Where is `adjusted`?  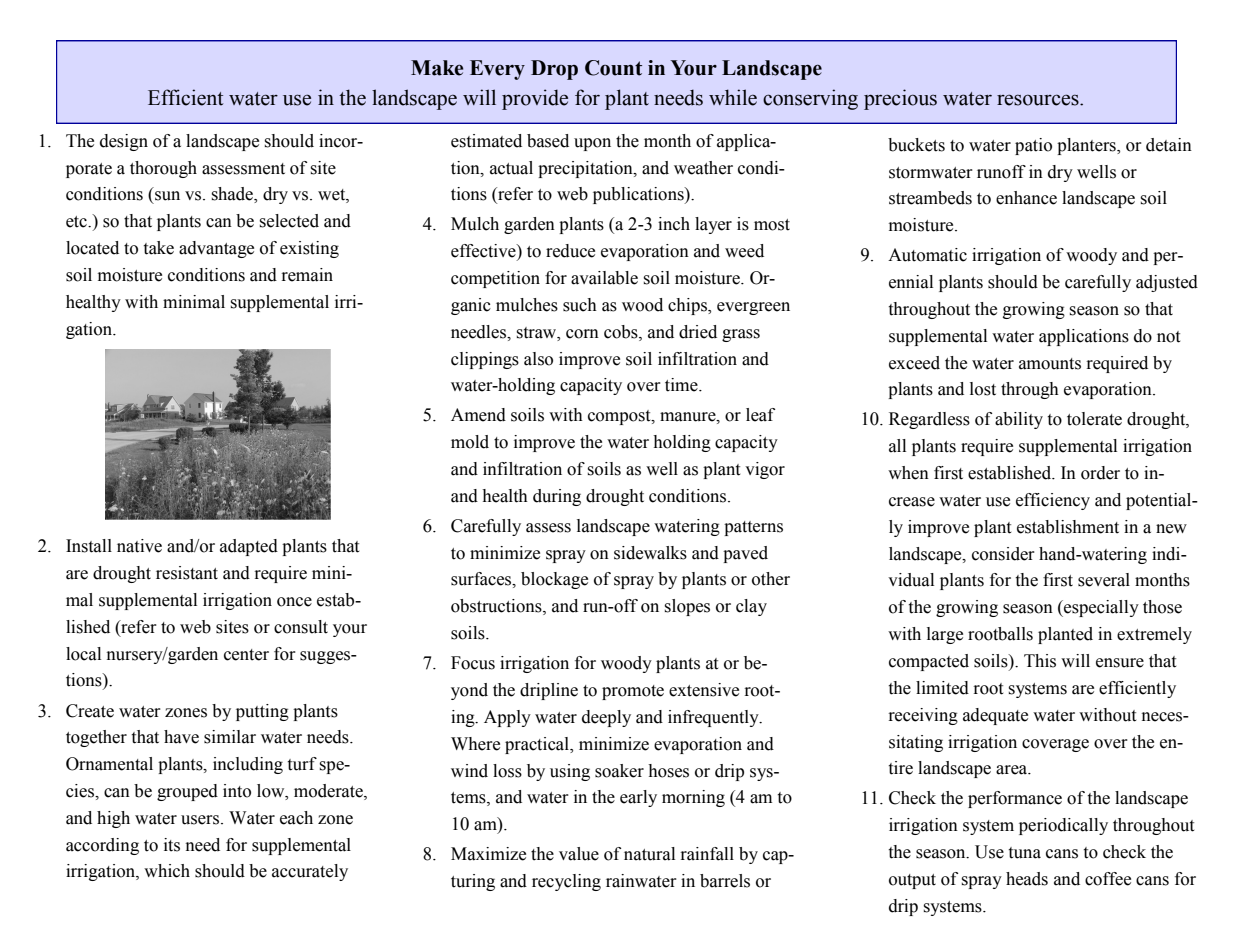
adjusted is located at coordinates (1167, 283).
